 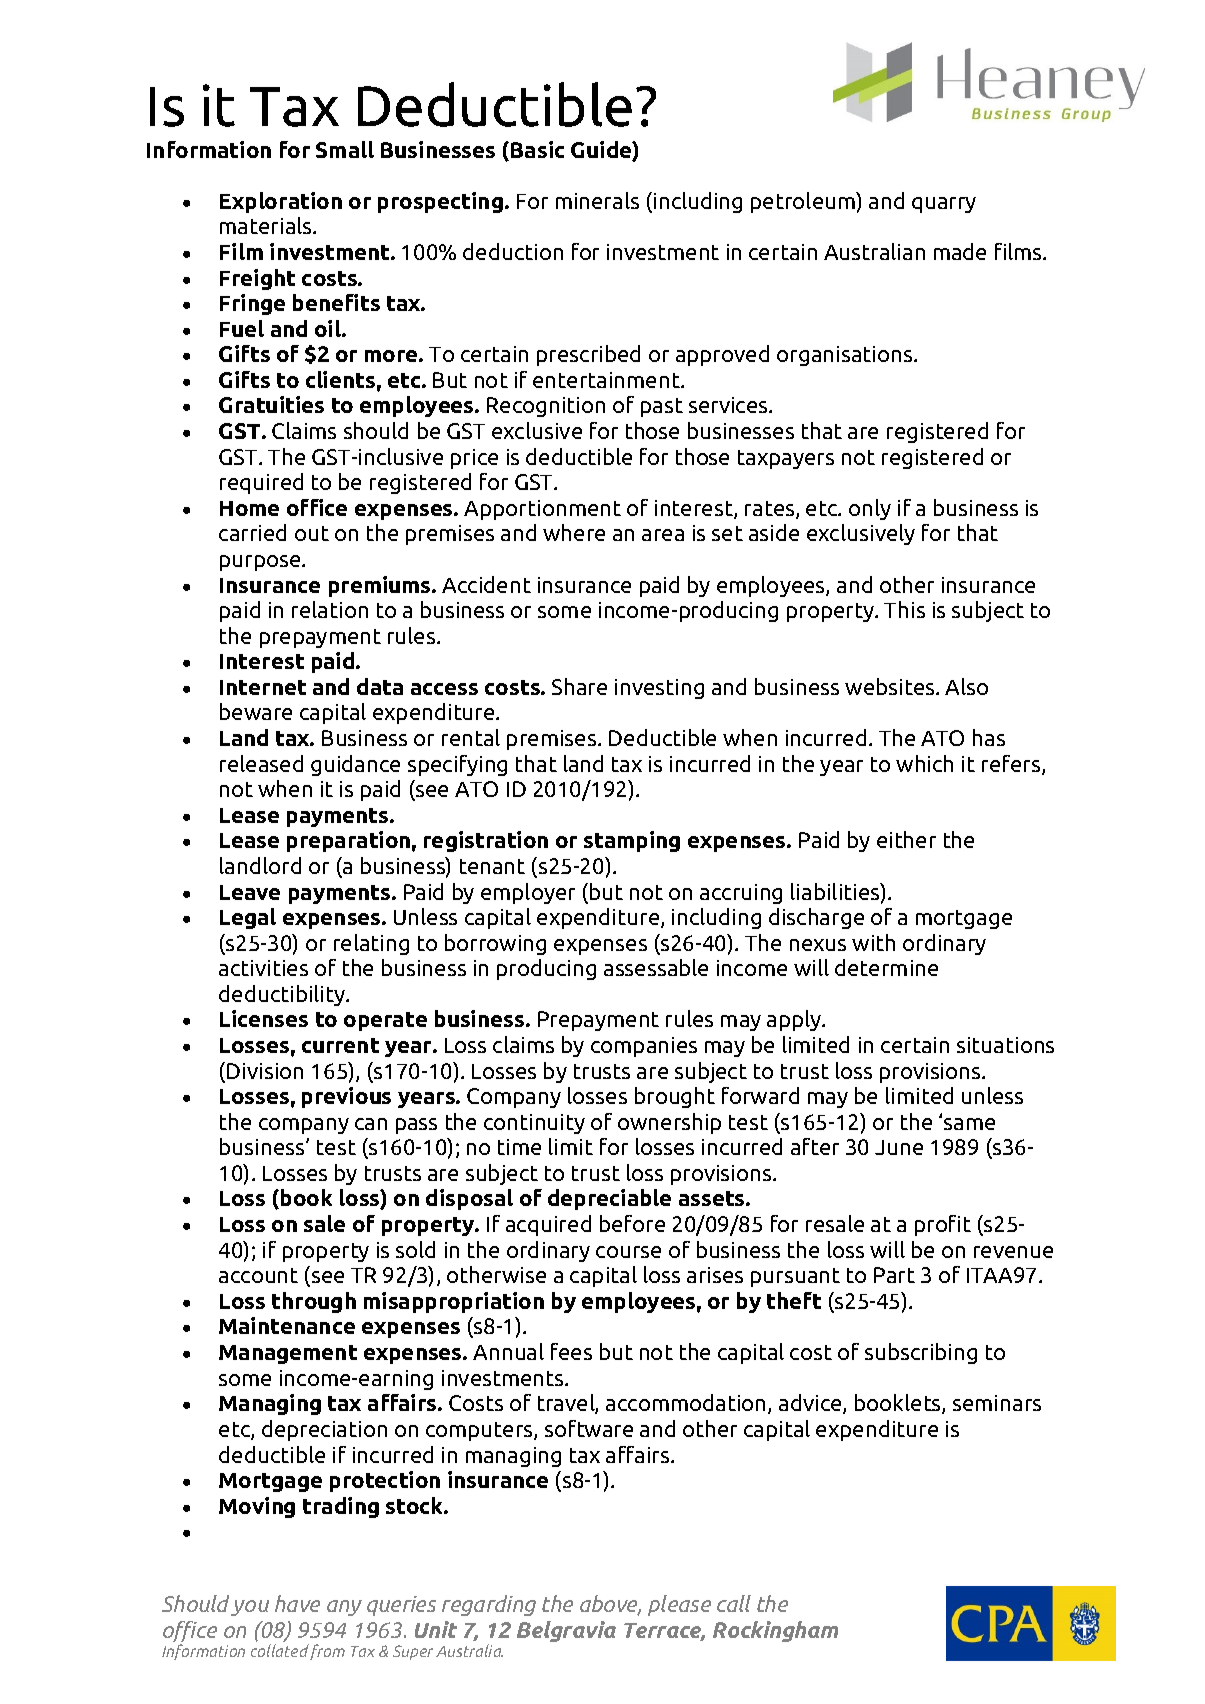 What do you see at coordinates (899, 1147) in the screenshot?
I see `June` at bounding box center [899, 1147].
